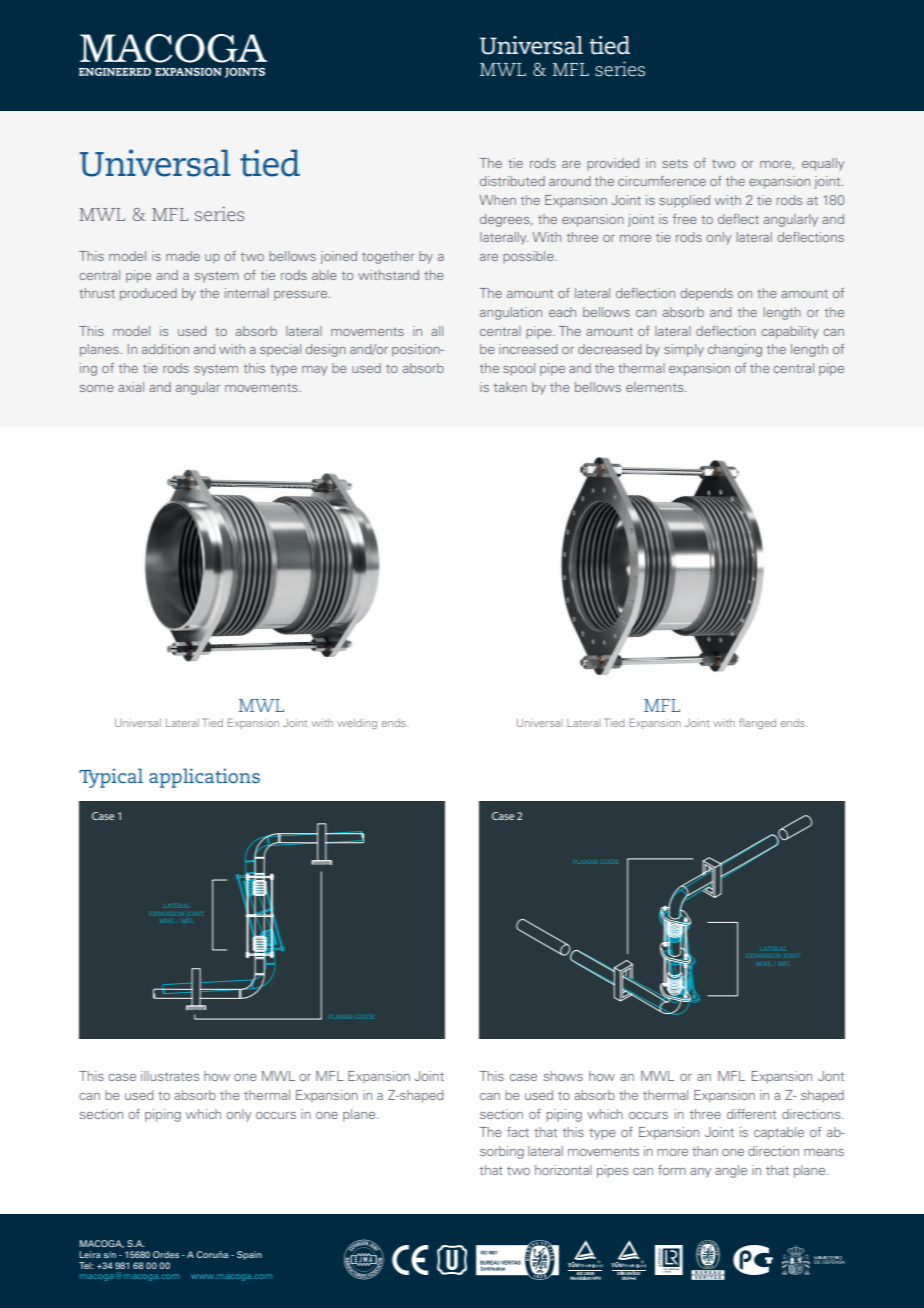  Describe the element at coordinates (249, 1255) in the screenshot. I see `Spain` at that location.
